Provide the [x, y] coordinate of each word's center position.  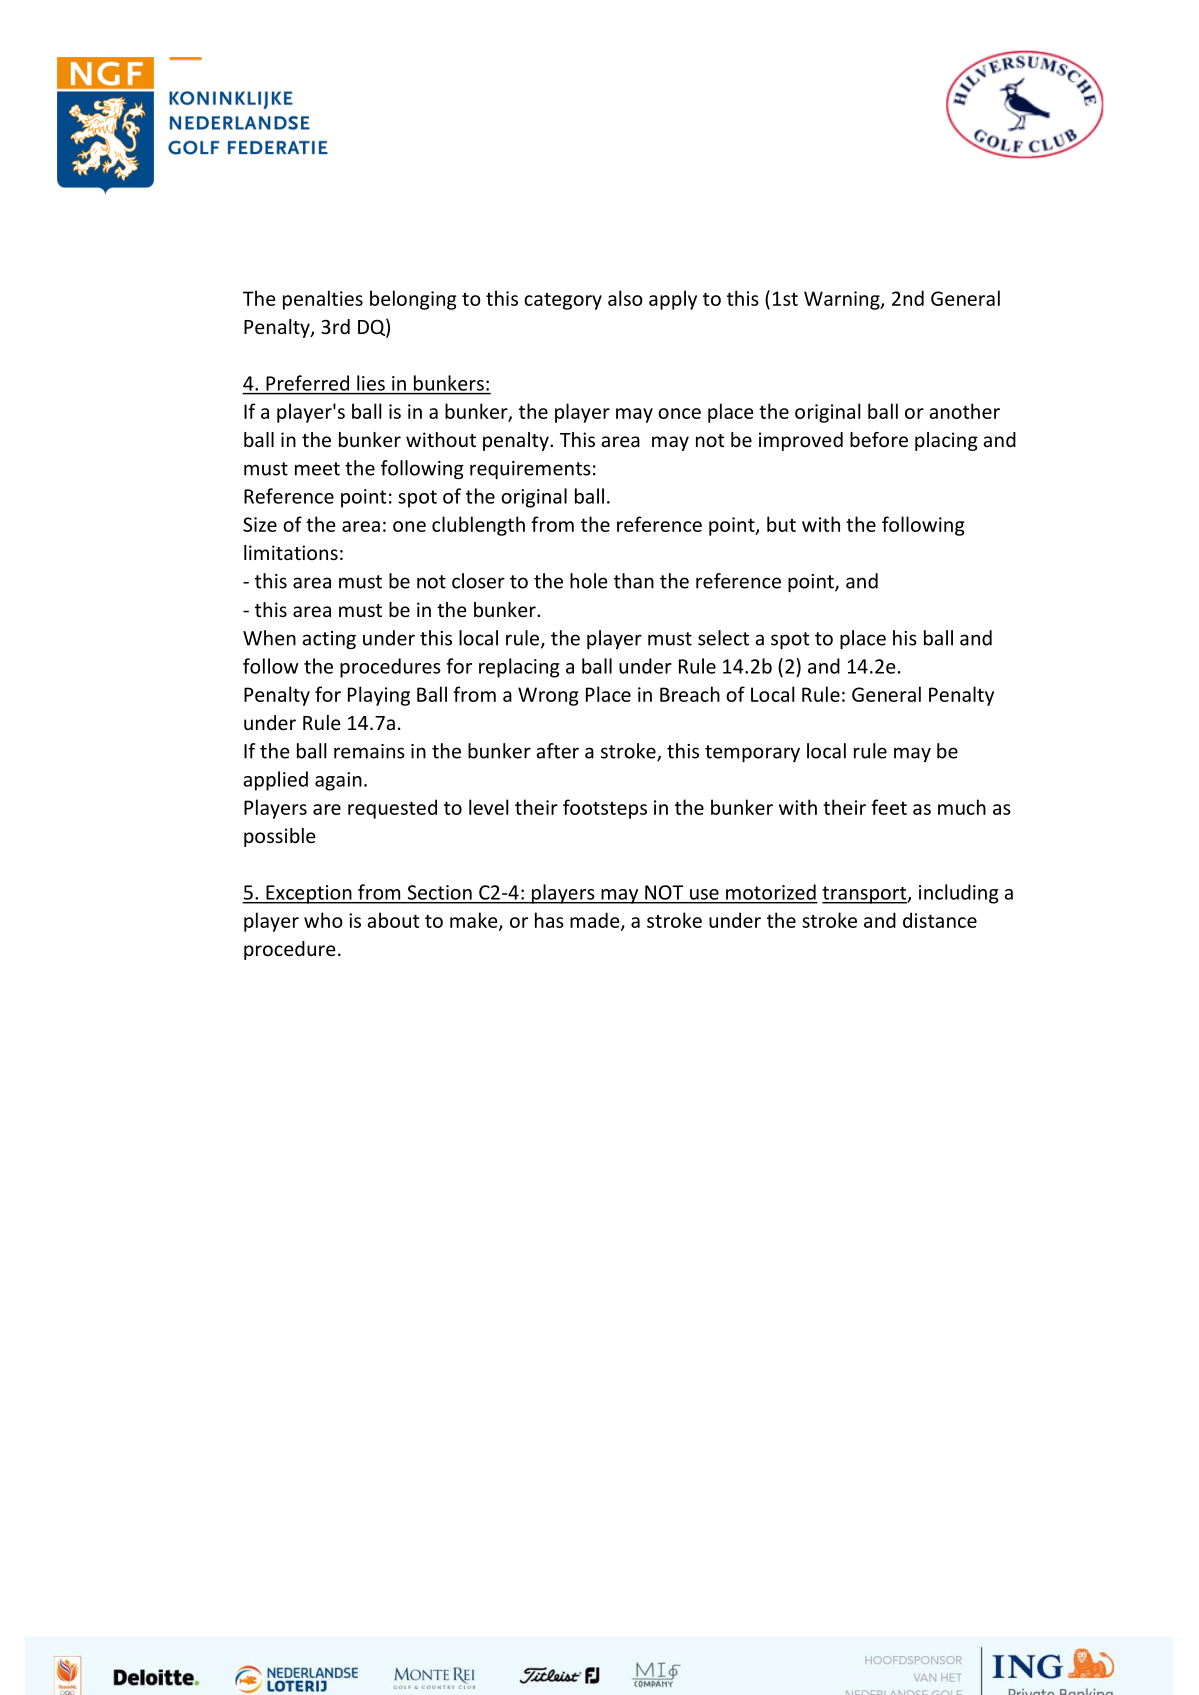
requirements [530, 470]
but [781, 524]
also [625, 298]
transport [865, 895]
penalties [323, 300]
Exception [309, 894]
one [409, 526]
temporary [752, 754]
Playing [379, 696]
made [596, 921]
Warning [843, 300]
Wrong [548, 696]
